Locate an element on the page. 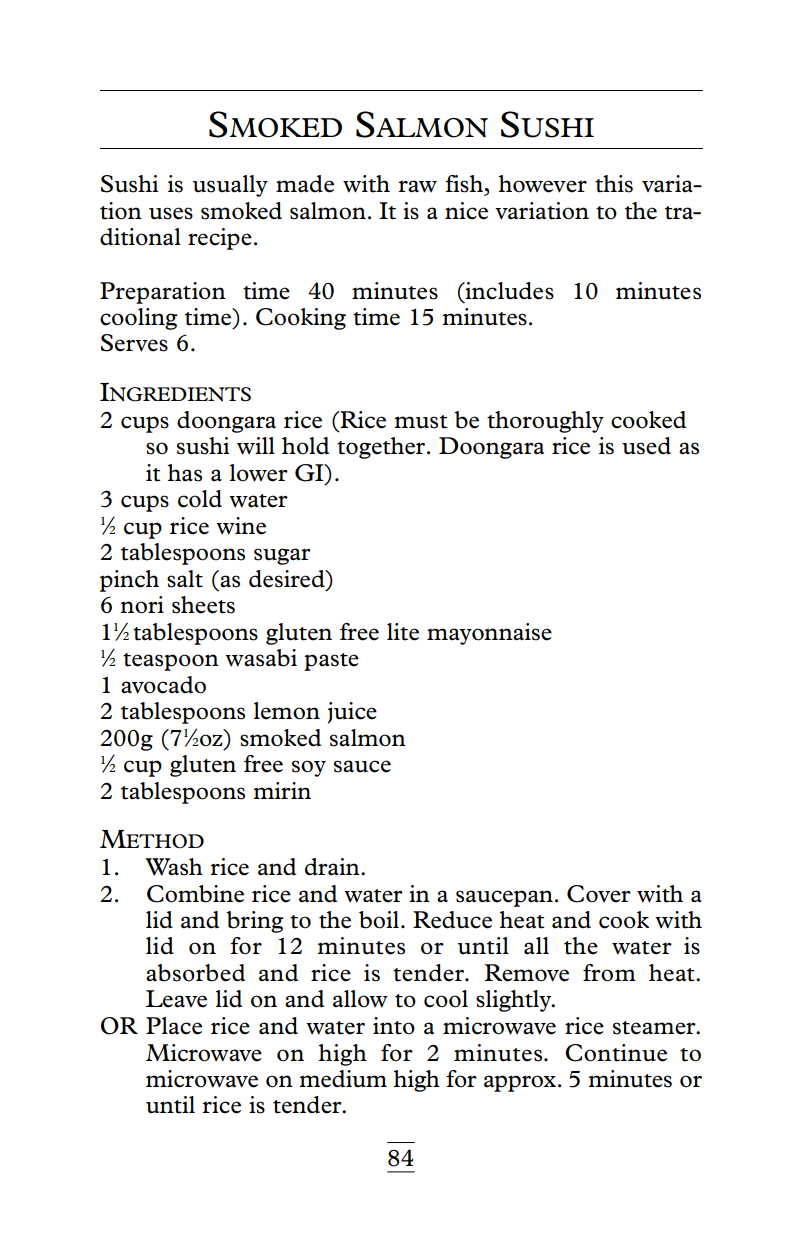 The image size is (786, 1239). juice is located at coordinates (352, 713).
